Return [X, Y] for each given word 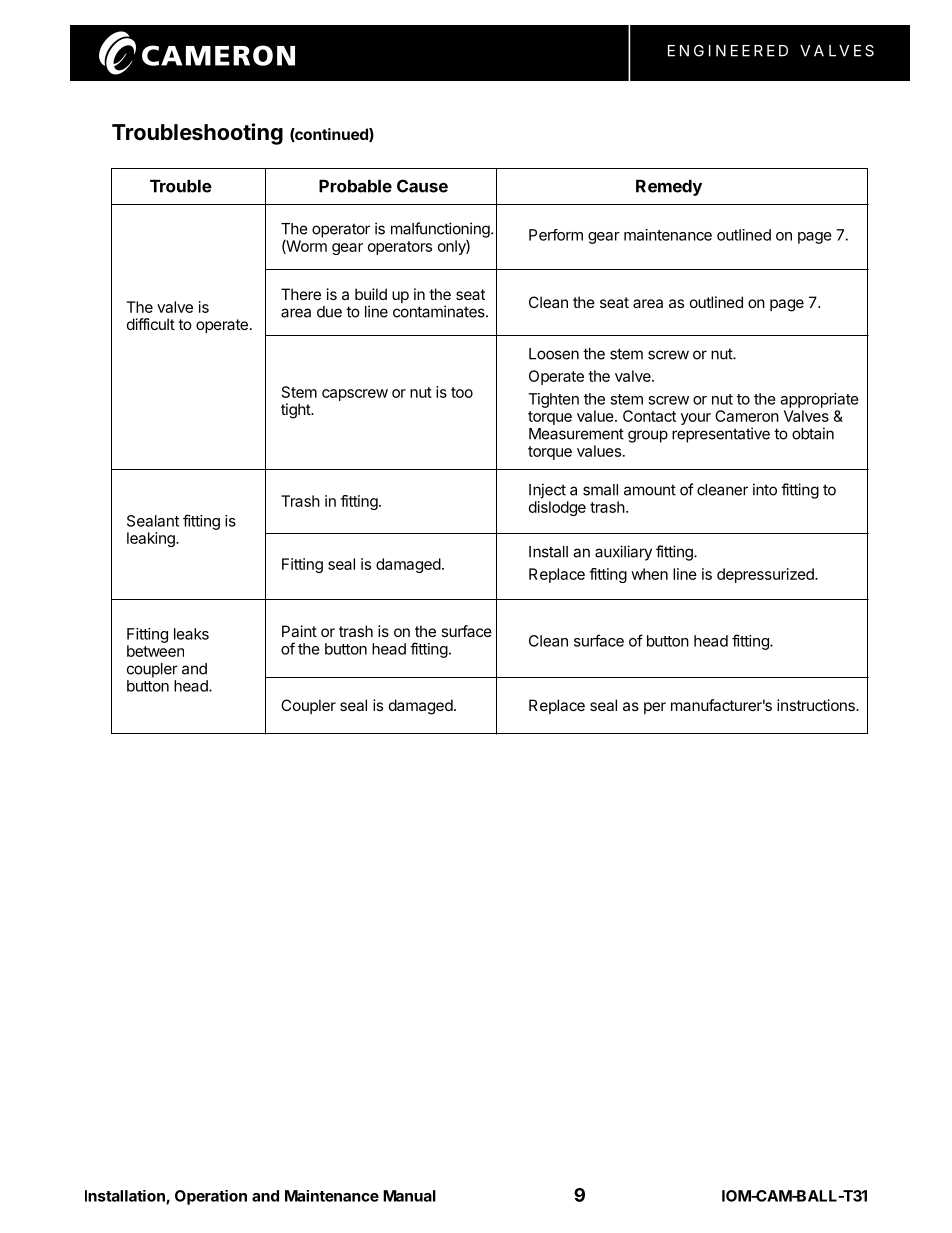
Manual [409, 1196]
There [301, 294]
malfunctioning [441, 230]
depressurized [766, 575]
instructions [817, 705]
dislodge [557, 508]
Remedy [669, 187]
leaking [152, 539]
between [155, 651]
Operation [211, 1197]
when [649, 574]
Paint [299, 631]
